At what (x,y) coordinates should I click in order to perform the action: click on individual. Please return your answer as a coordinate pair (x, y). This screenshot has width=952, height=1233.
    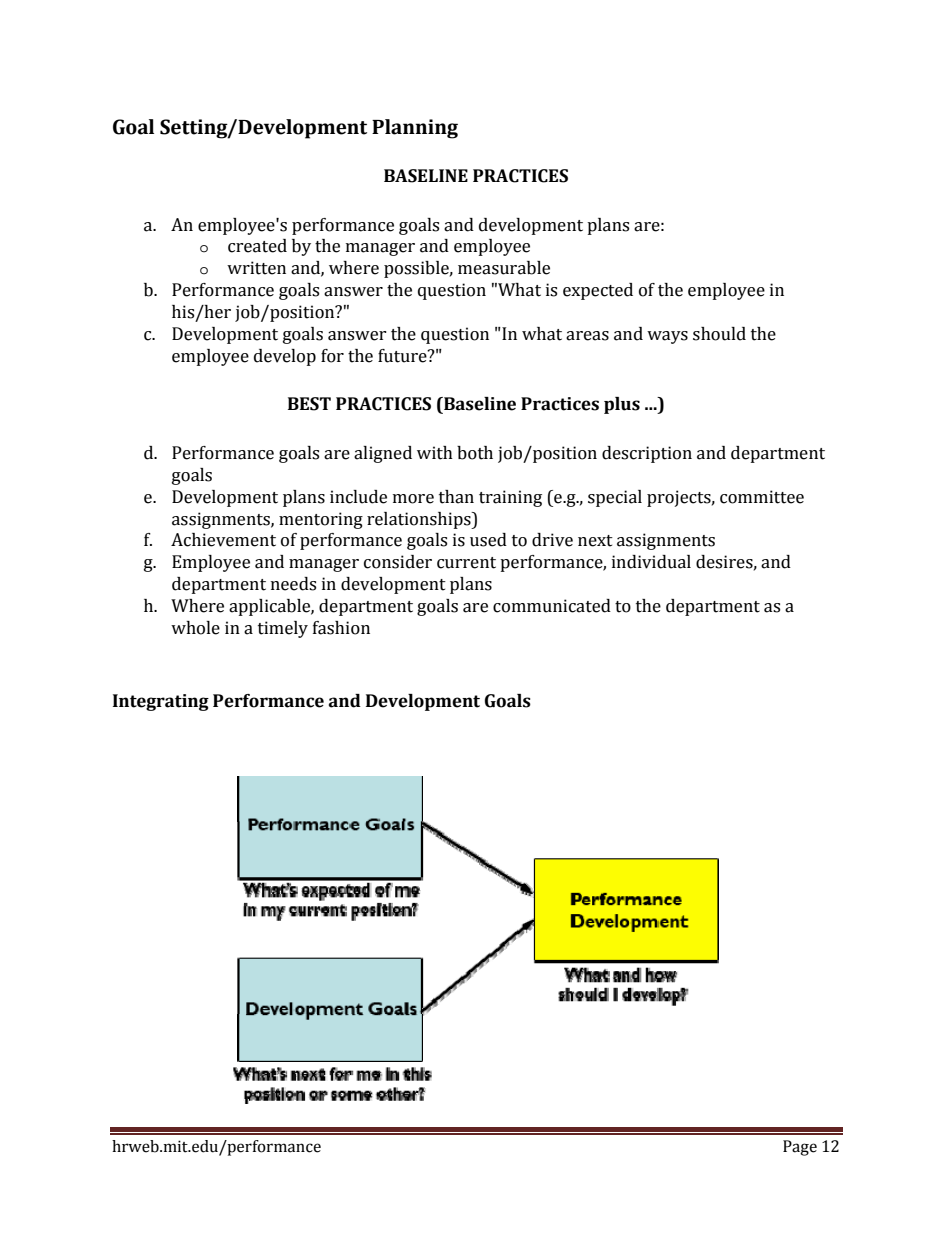
    Looking at the image, I should click on (651, 562).
